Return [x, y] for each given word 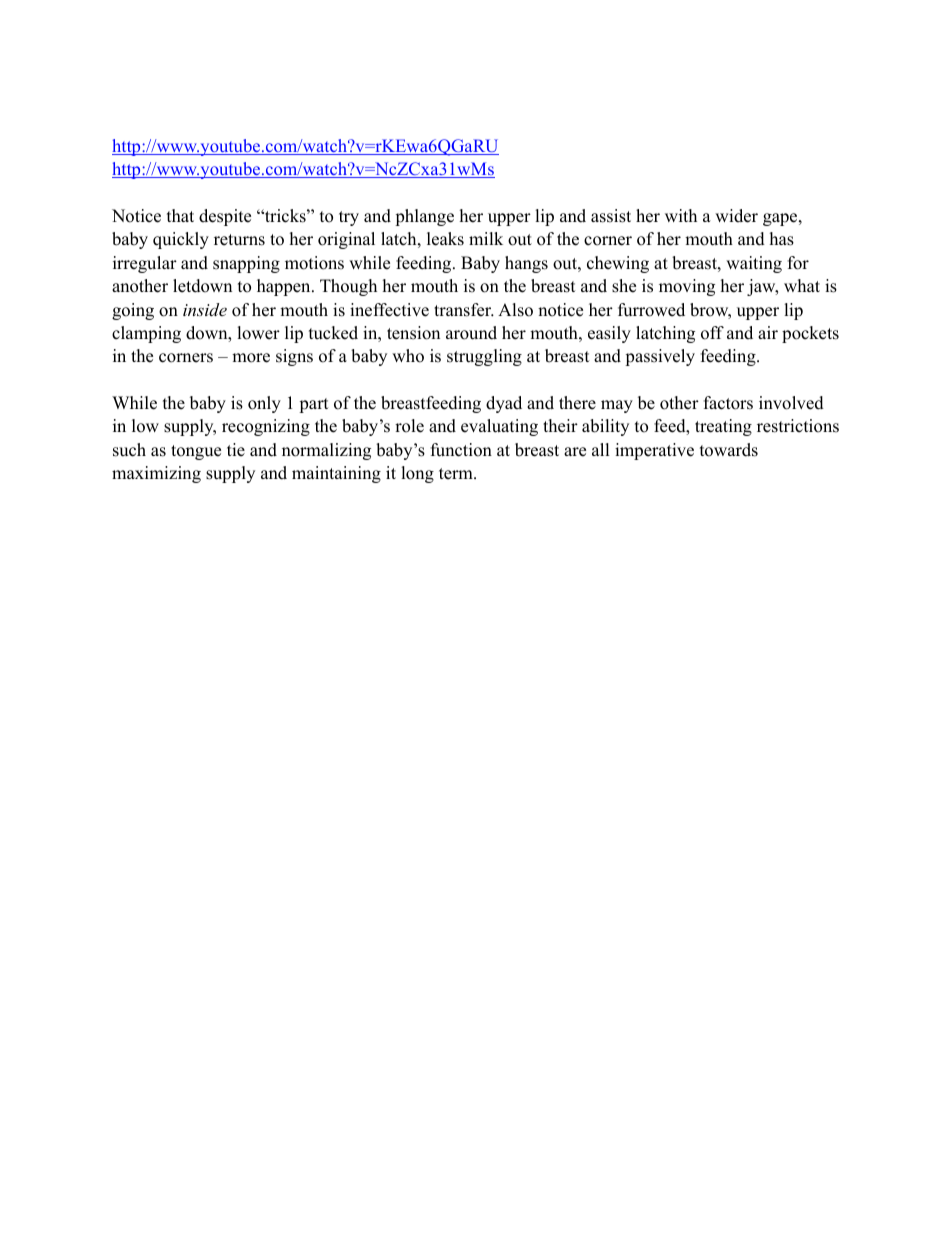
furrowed [651, 310]
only [264, 404]
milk [486, 238]
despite [225, 217]
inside [205, 309]
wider [736, 216]
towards [729, 450]
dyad [504, 404]
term [457, 474]
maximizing [156, 474]
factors [728, 403]
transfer [464, 310]
